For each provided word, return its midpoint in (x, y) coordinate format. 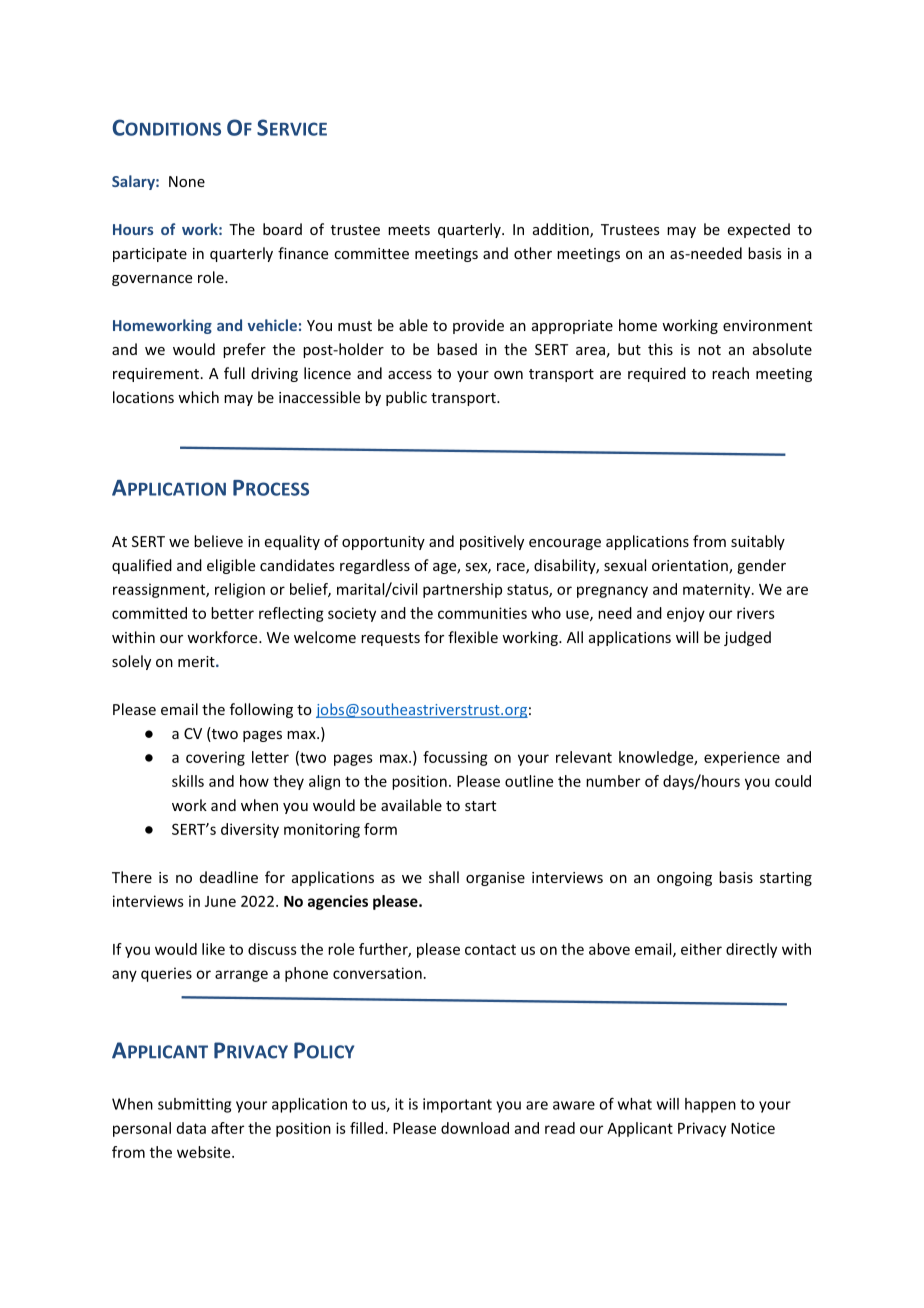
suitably (758, 542)
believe (218, 541)
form (380, 829)
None (187, 181)
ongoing (684, 879)
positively (492, 542)
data (191, 1128)
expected (759, 230)
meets (409, 230)
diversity (250, 830)
